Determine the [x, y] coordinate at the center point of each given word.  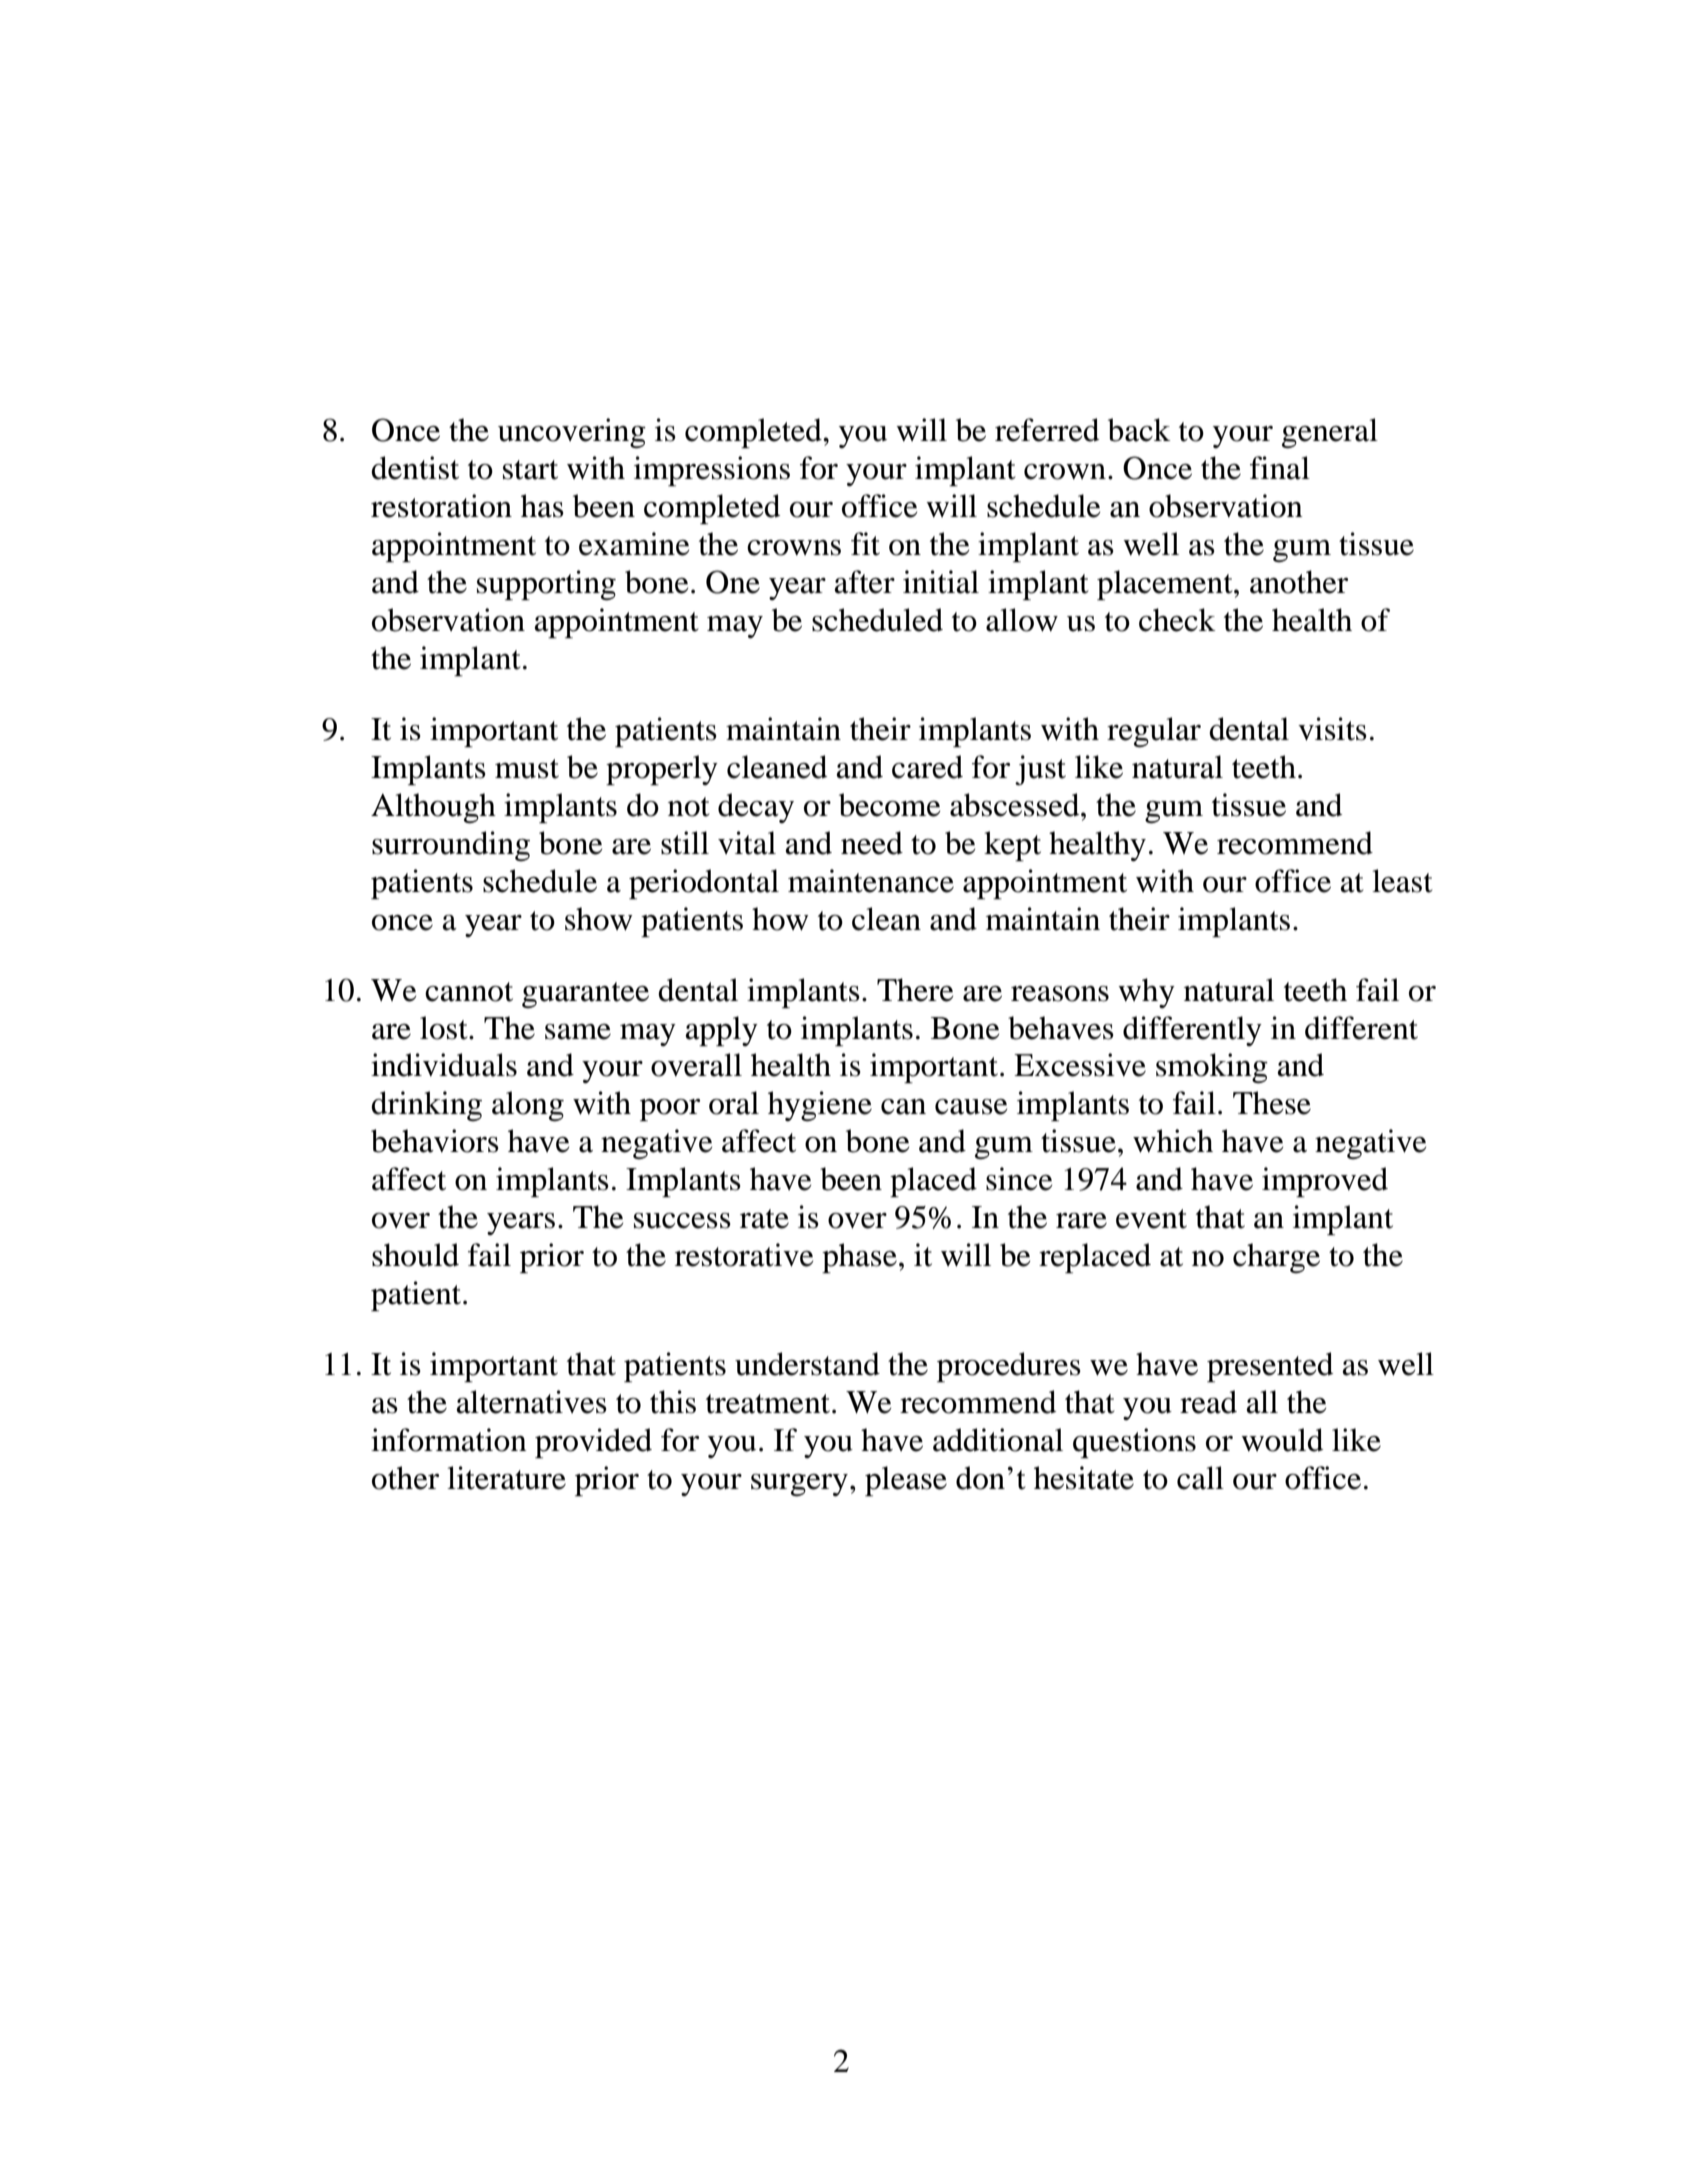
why [1146, 993]
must [527, 769]
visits [1332, 729]
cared [927, 767]
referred [1047, 430]
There [915, 990]
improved [1325, 1182]
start [530, 470]
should [415, 1255]
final [1280, 468]
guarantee [585, 995]
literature [506, 1478]
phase [859, 1258]
